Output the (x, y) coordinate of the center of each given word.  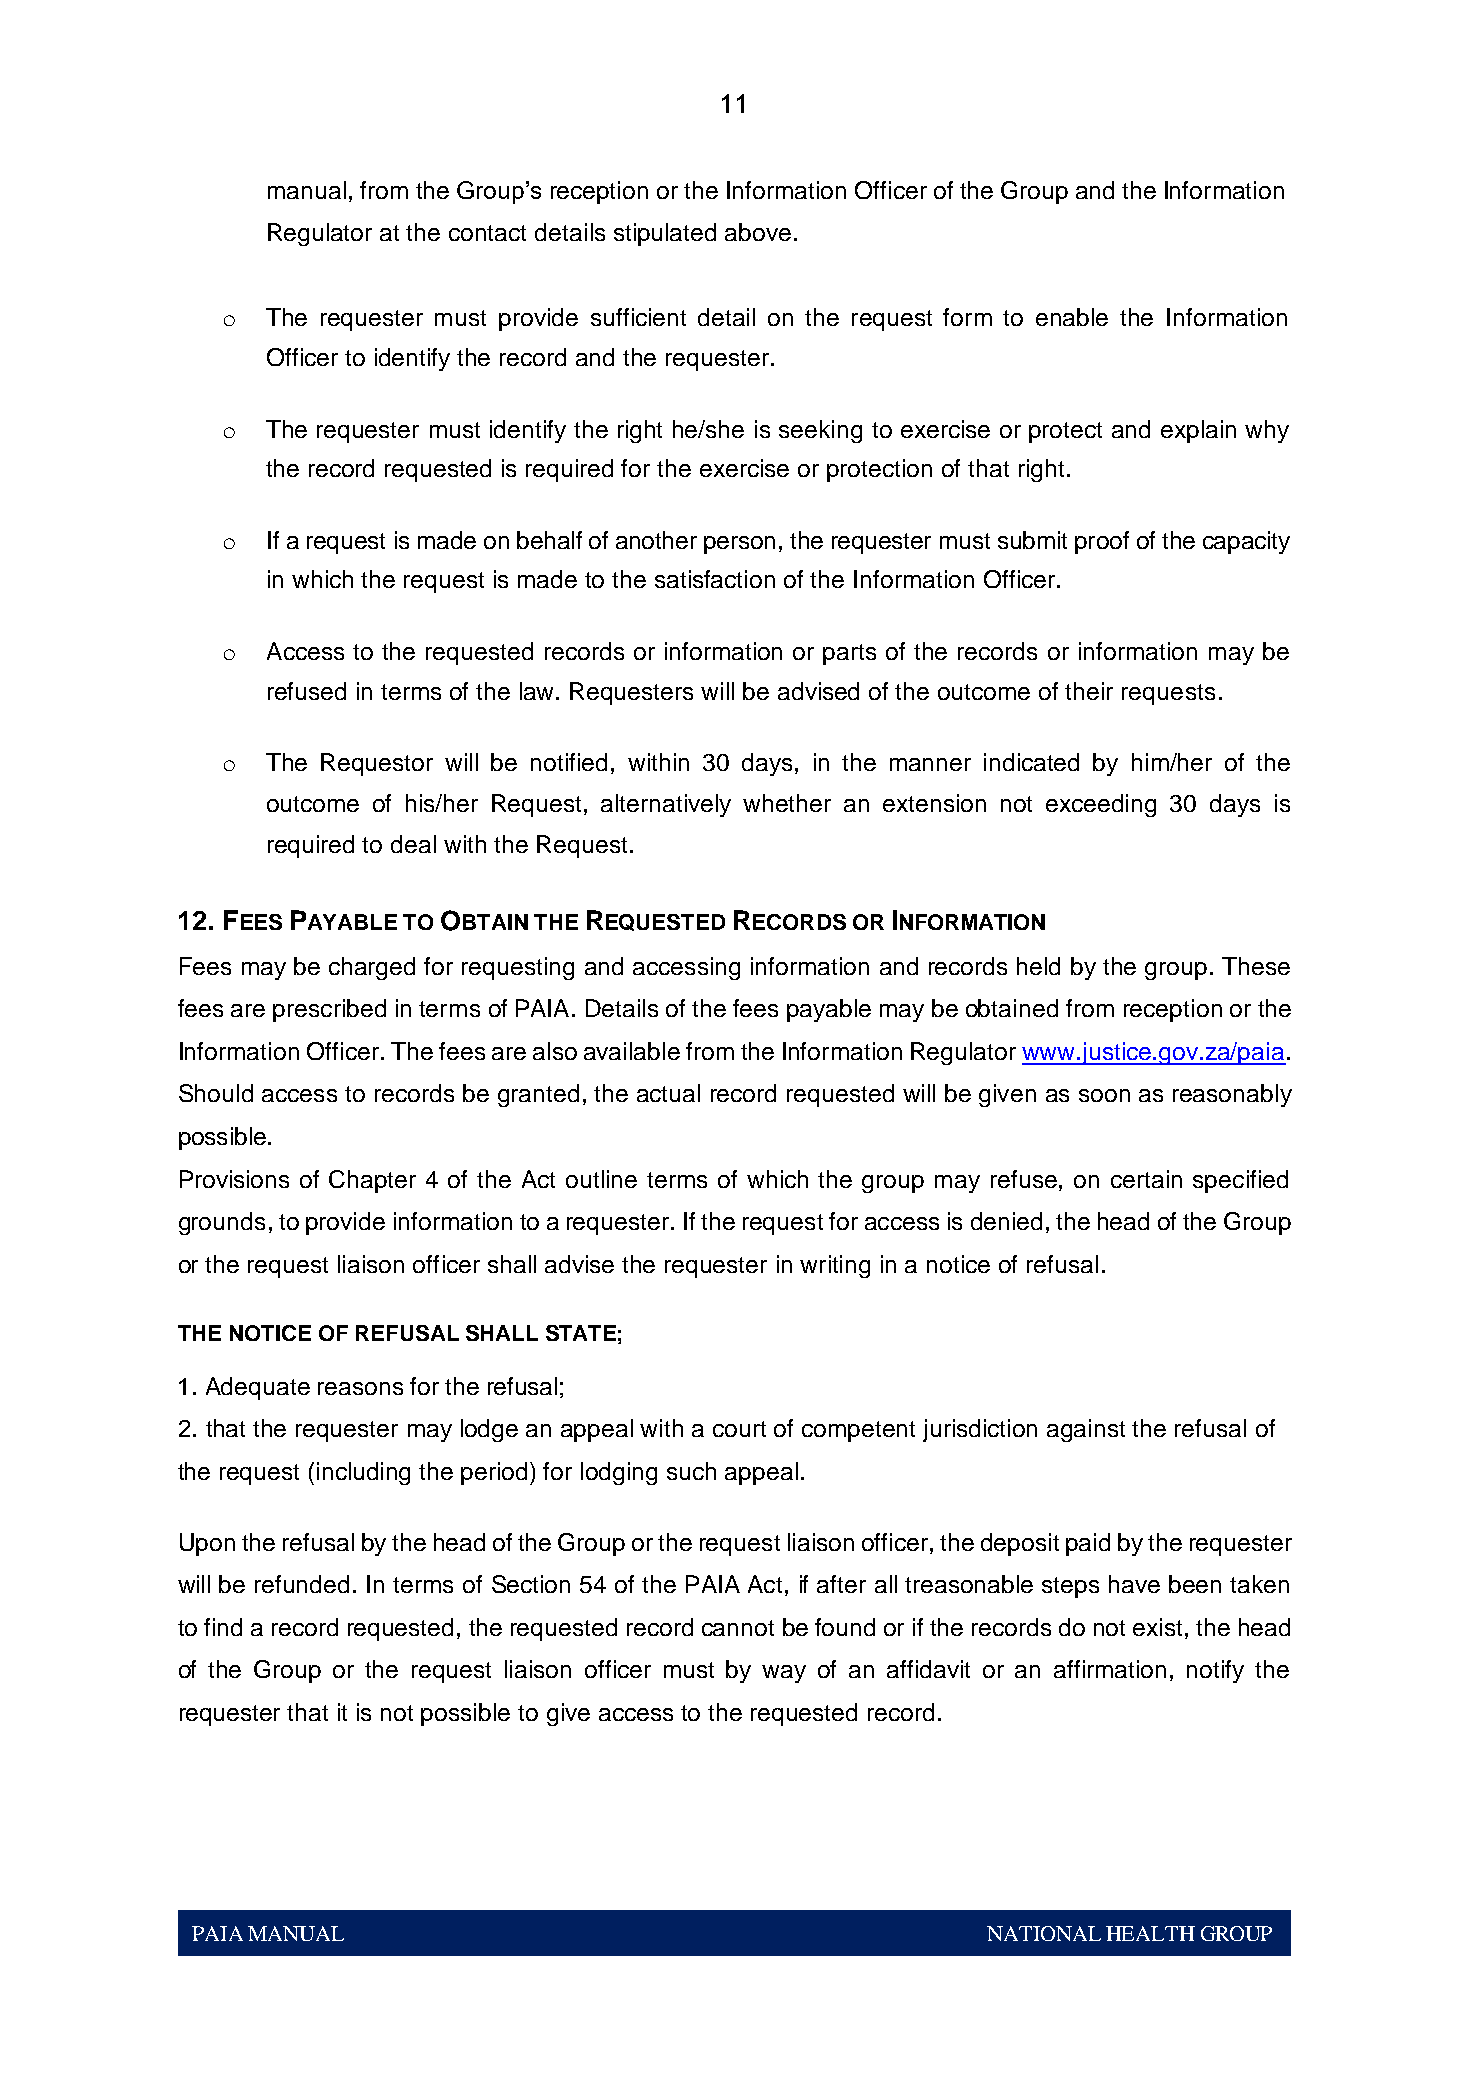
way (784, 1674)
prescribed (329, 1010)
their (1089, 691)
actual (668, 1093)
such (691, 1471)
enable (1072, 317)
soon (1104, 1095)
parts (849, 654)
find (223, 1627)
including (363, 1473)
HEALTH (1150, 1933)
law (538, 691)
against (1086, 1430)
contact (487, 233)
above (758, 232)
